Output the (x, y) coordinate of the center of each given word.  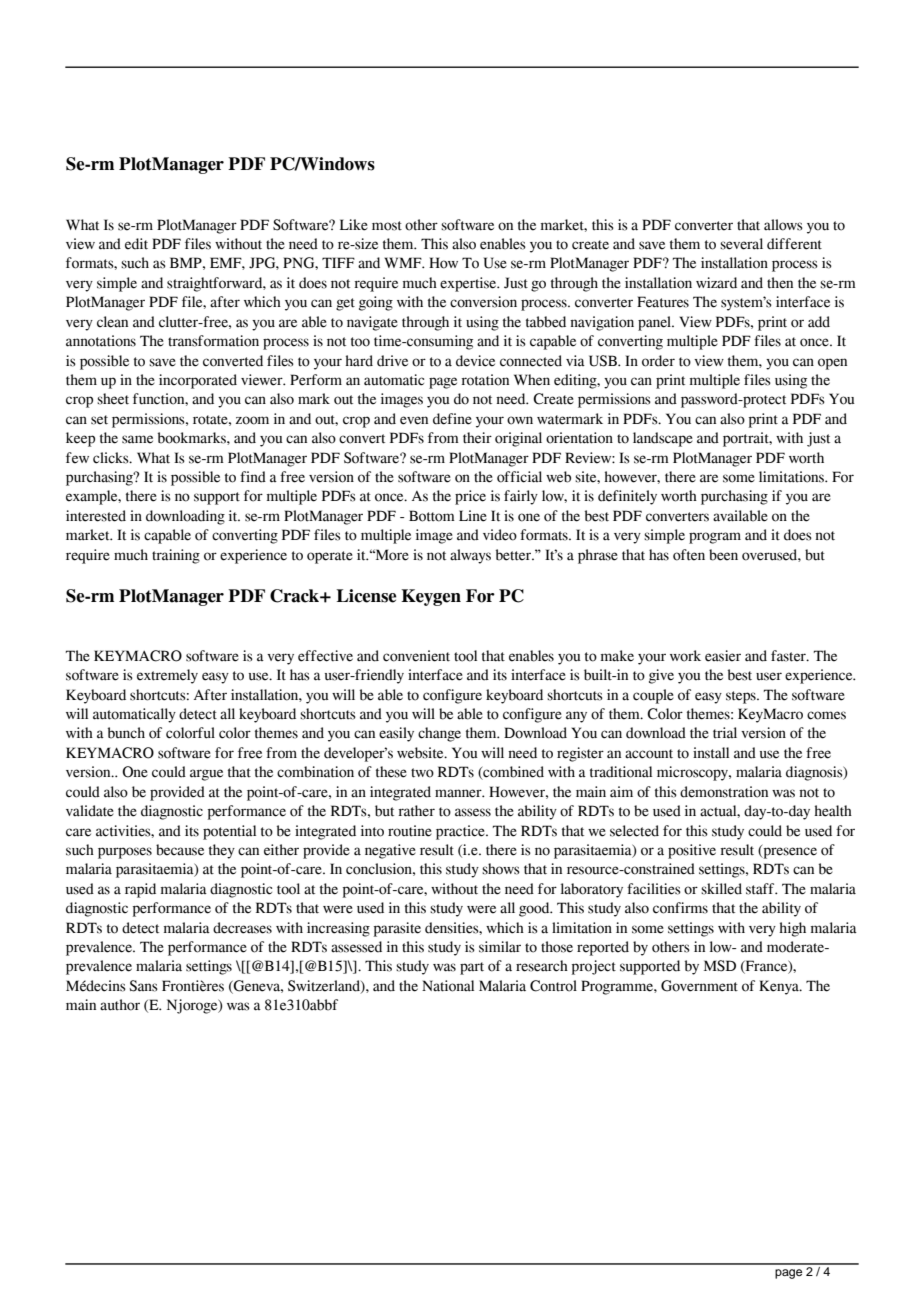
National (448, 986)
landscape (663, 439)
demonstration (724, 792)
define (452, 419)
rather (416, 811)
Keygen (431, 597)
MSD (720, 966)
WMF (404, 262)
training (176, 556)
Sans (143, 986)
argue (206, 775)
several (741, 244)
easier (723, 656)
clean (112, 322)
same (137, 439)
